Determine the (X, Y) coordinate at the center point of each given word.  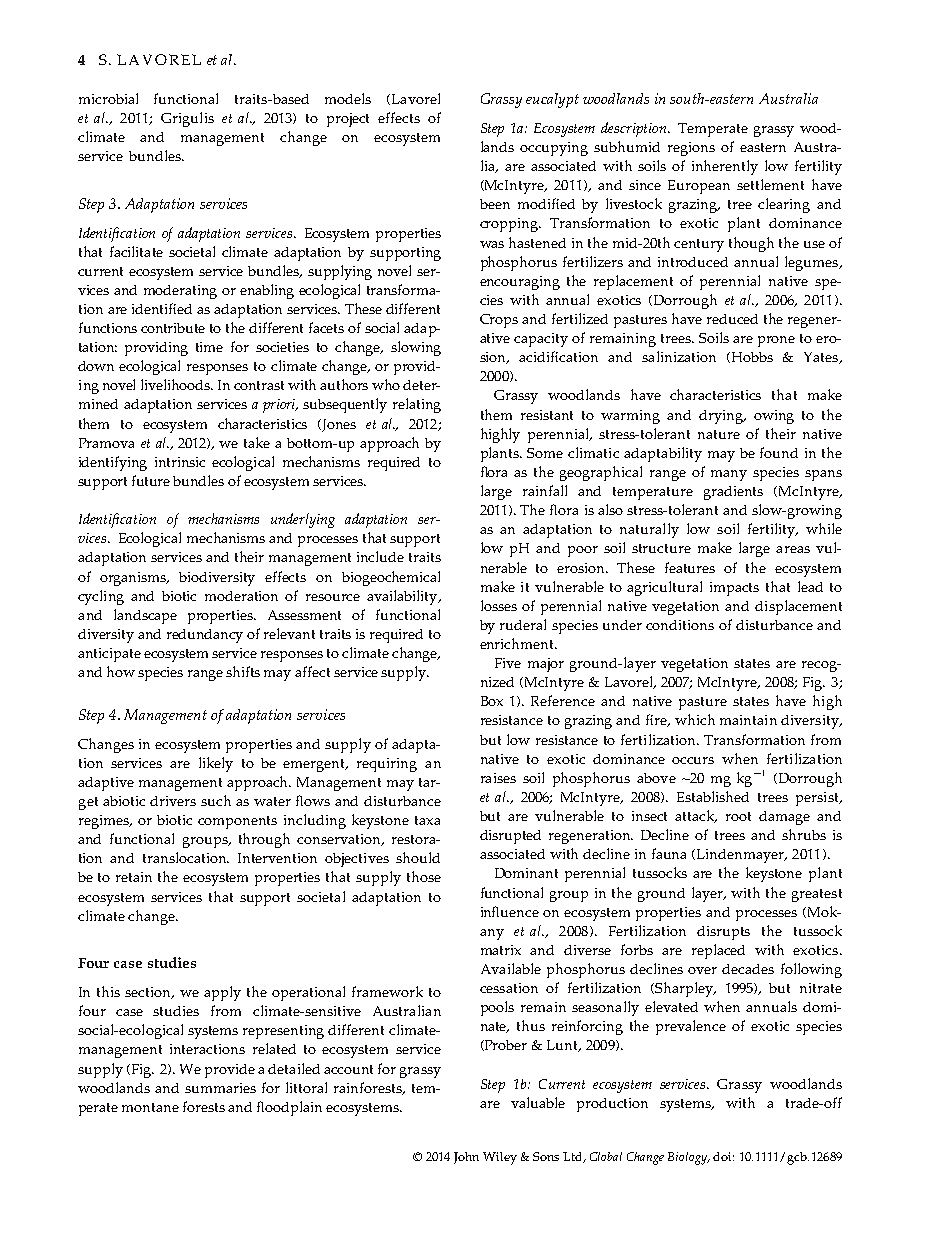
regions (691, 149)
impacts (734, 589)
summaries (220, 1088)
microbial (108, 98)
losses (499, 605)
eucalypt (552, 100)
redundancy (205, 636)
